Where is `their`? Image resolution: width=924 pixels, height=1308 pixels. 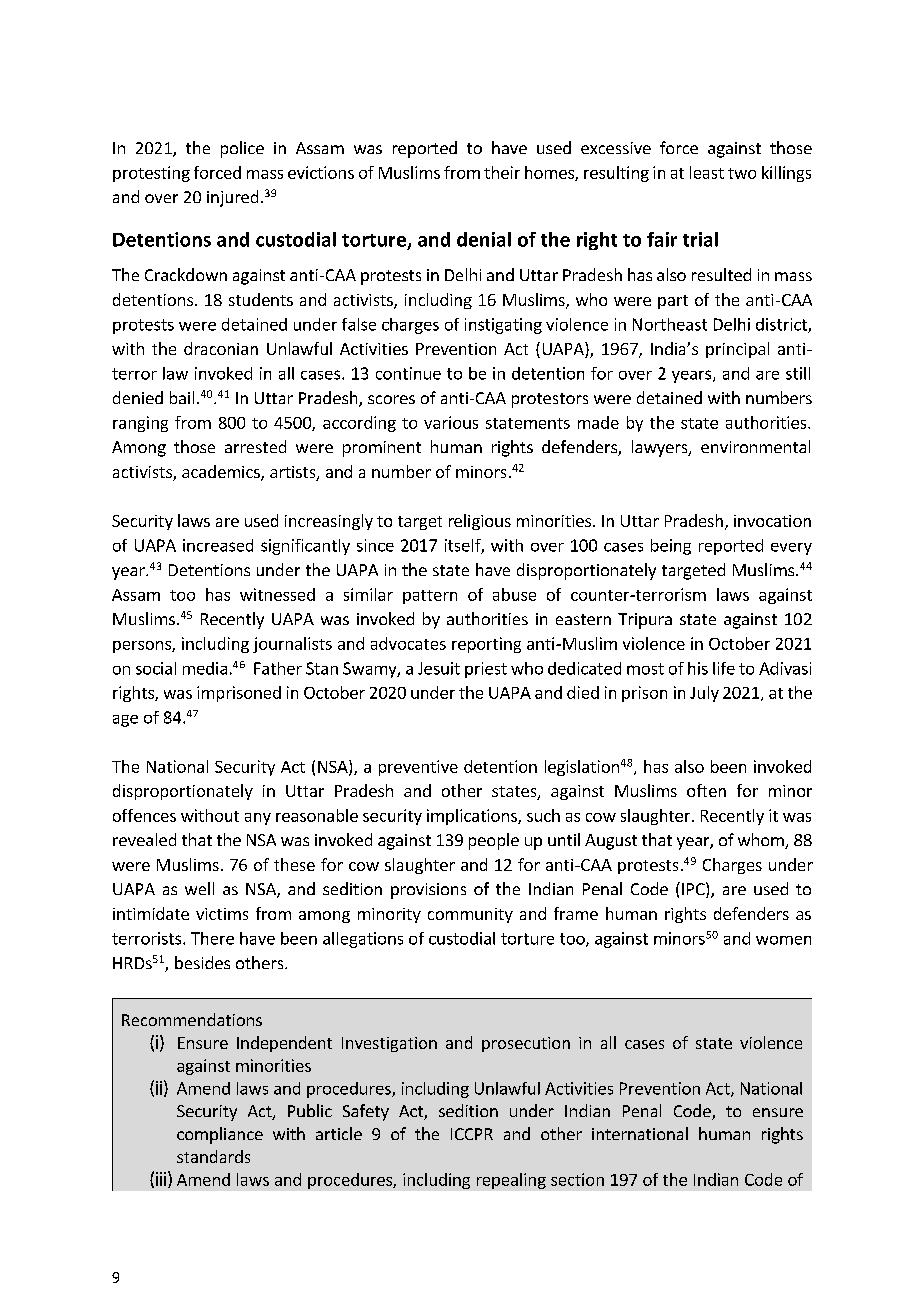 their is located at coordinates (502, 172).
